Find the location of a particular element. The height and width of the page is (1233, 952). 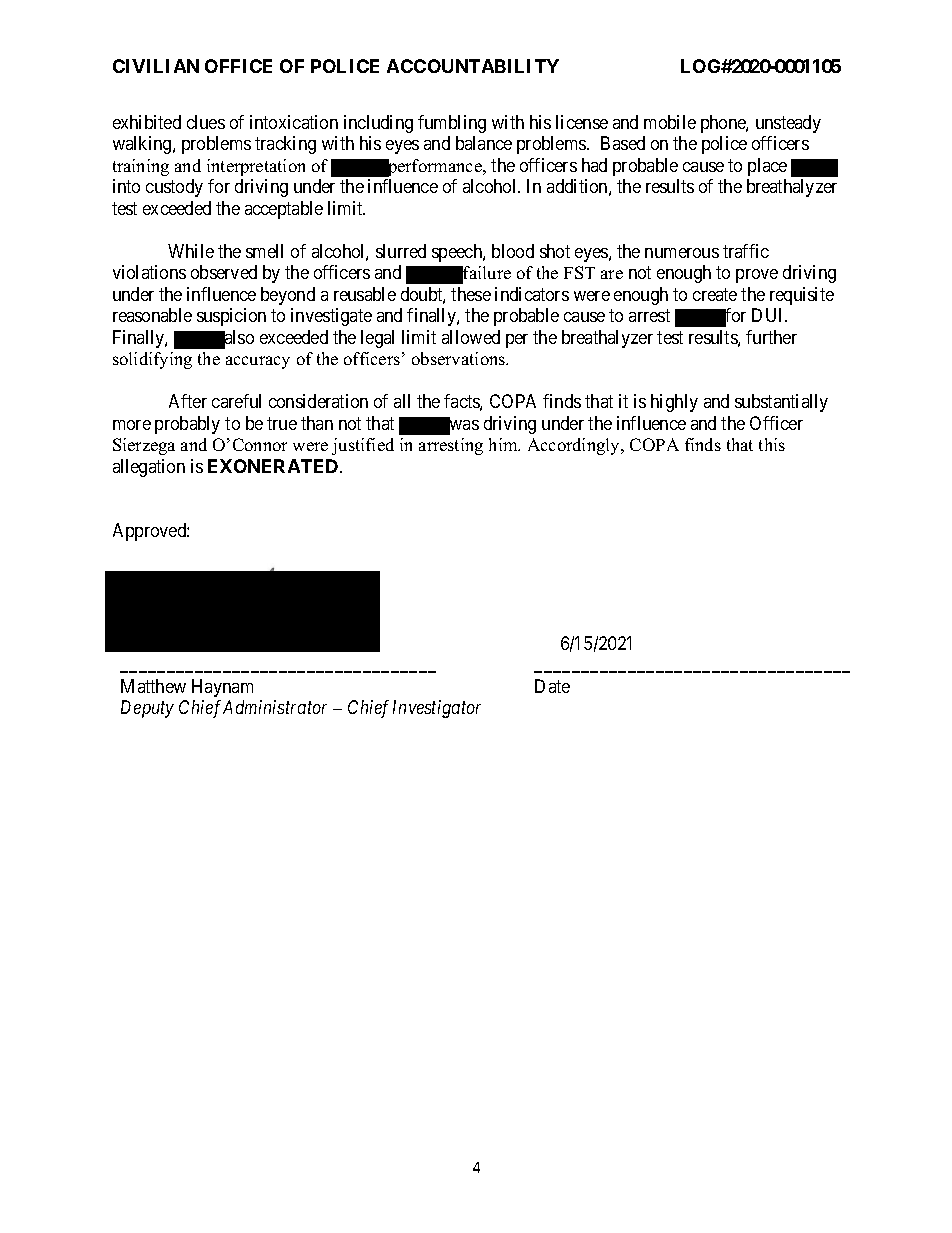

ACCOUNTABILITY is located at coordinates (473, 66).
